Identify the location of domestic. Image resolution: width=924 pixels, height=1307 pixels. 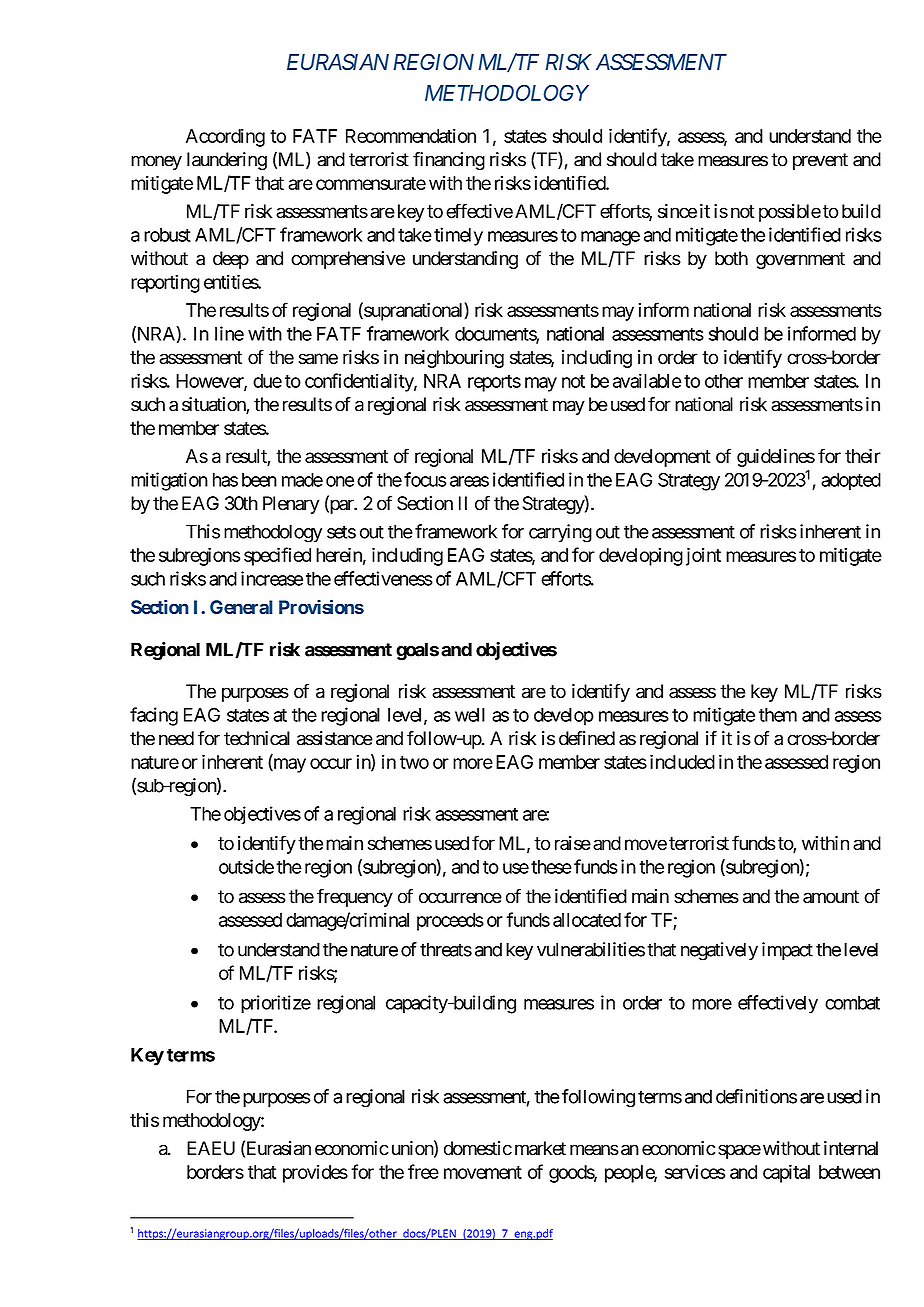
(478, 1148).
